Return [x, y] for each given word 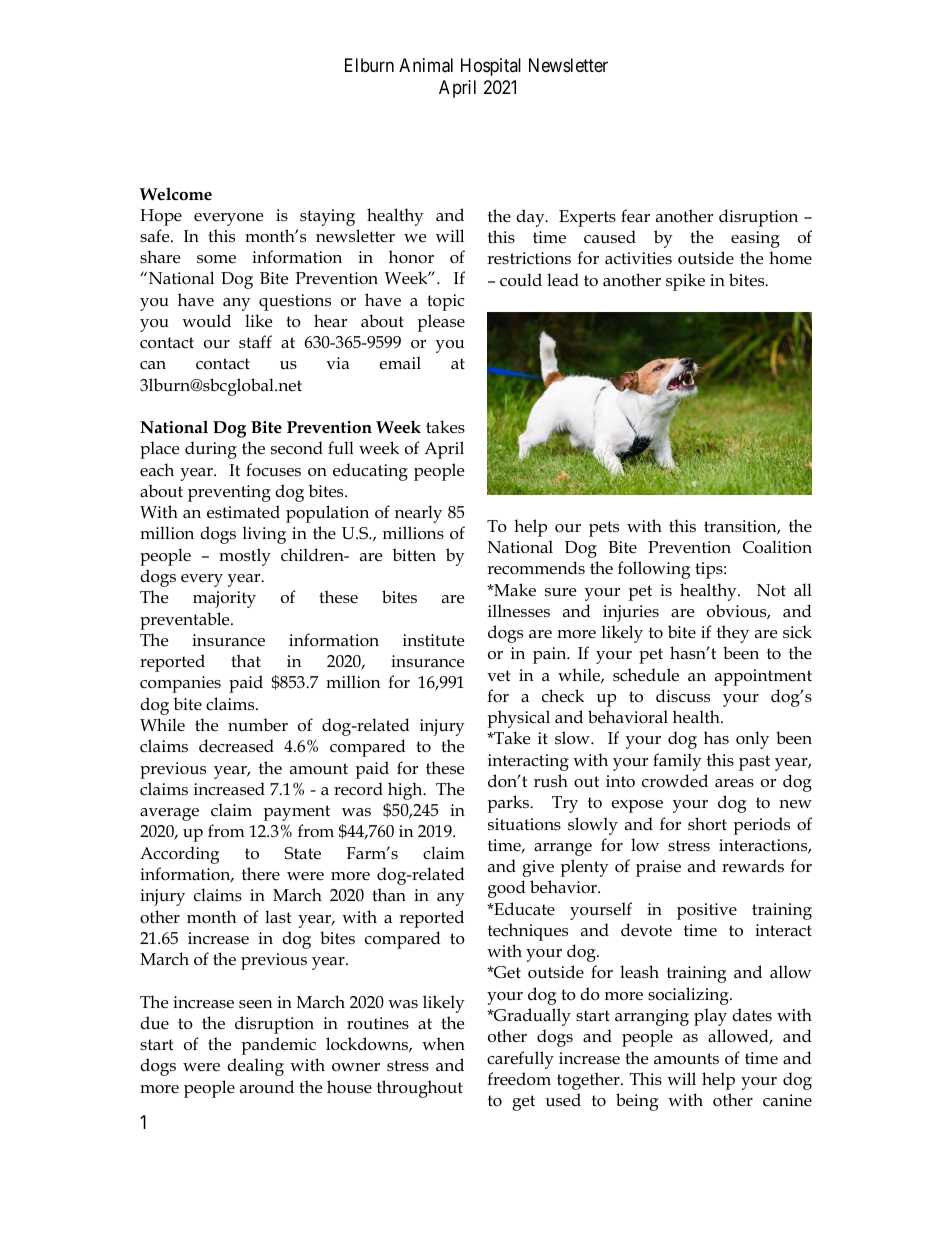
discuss [683, 696]
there [261, 873]
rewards [753, 865]
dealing [255, 1067]
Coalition [777, 547]
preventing [229, 493]
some [216, 259]
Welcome [175, 194]
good [507, 889]
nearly [418, 514]
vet [498, 675]
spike [685, 282]
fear [635, 215]
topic [445, 302]
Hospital [491, 67]
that [246, 660]
